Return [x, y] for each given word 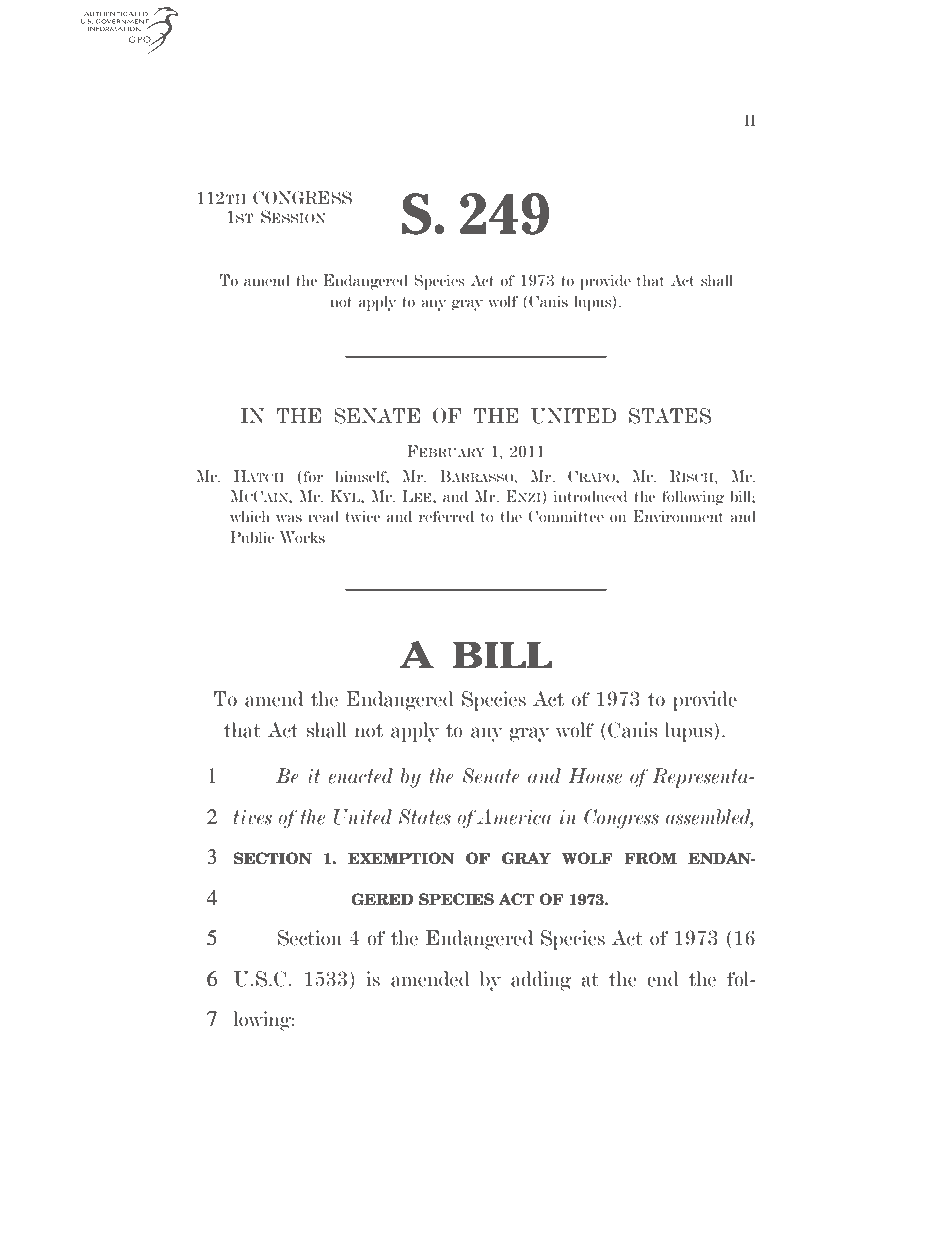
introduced [590, 496]
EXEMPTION [401, 858]
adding [541, 981]
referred [446, 516]
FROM [650, 858]
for [312, 477]
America [514, 817]
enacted [360, 776]
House [595, 776]
